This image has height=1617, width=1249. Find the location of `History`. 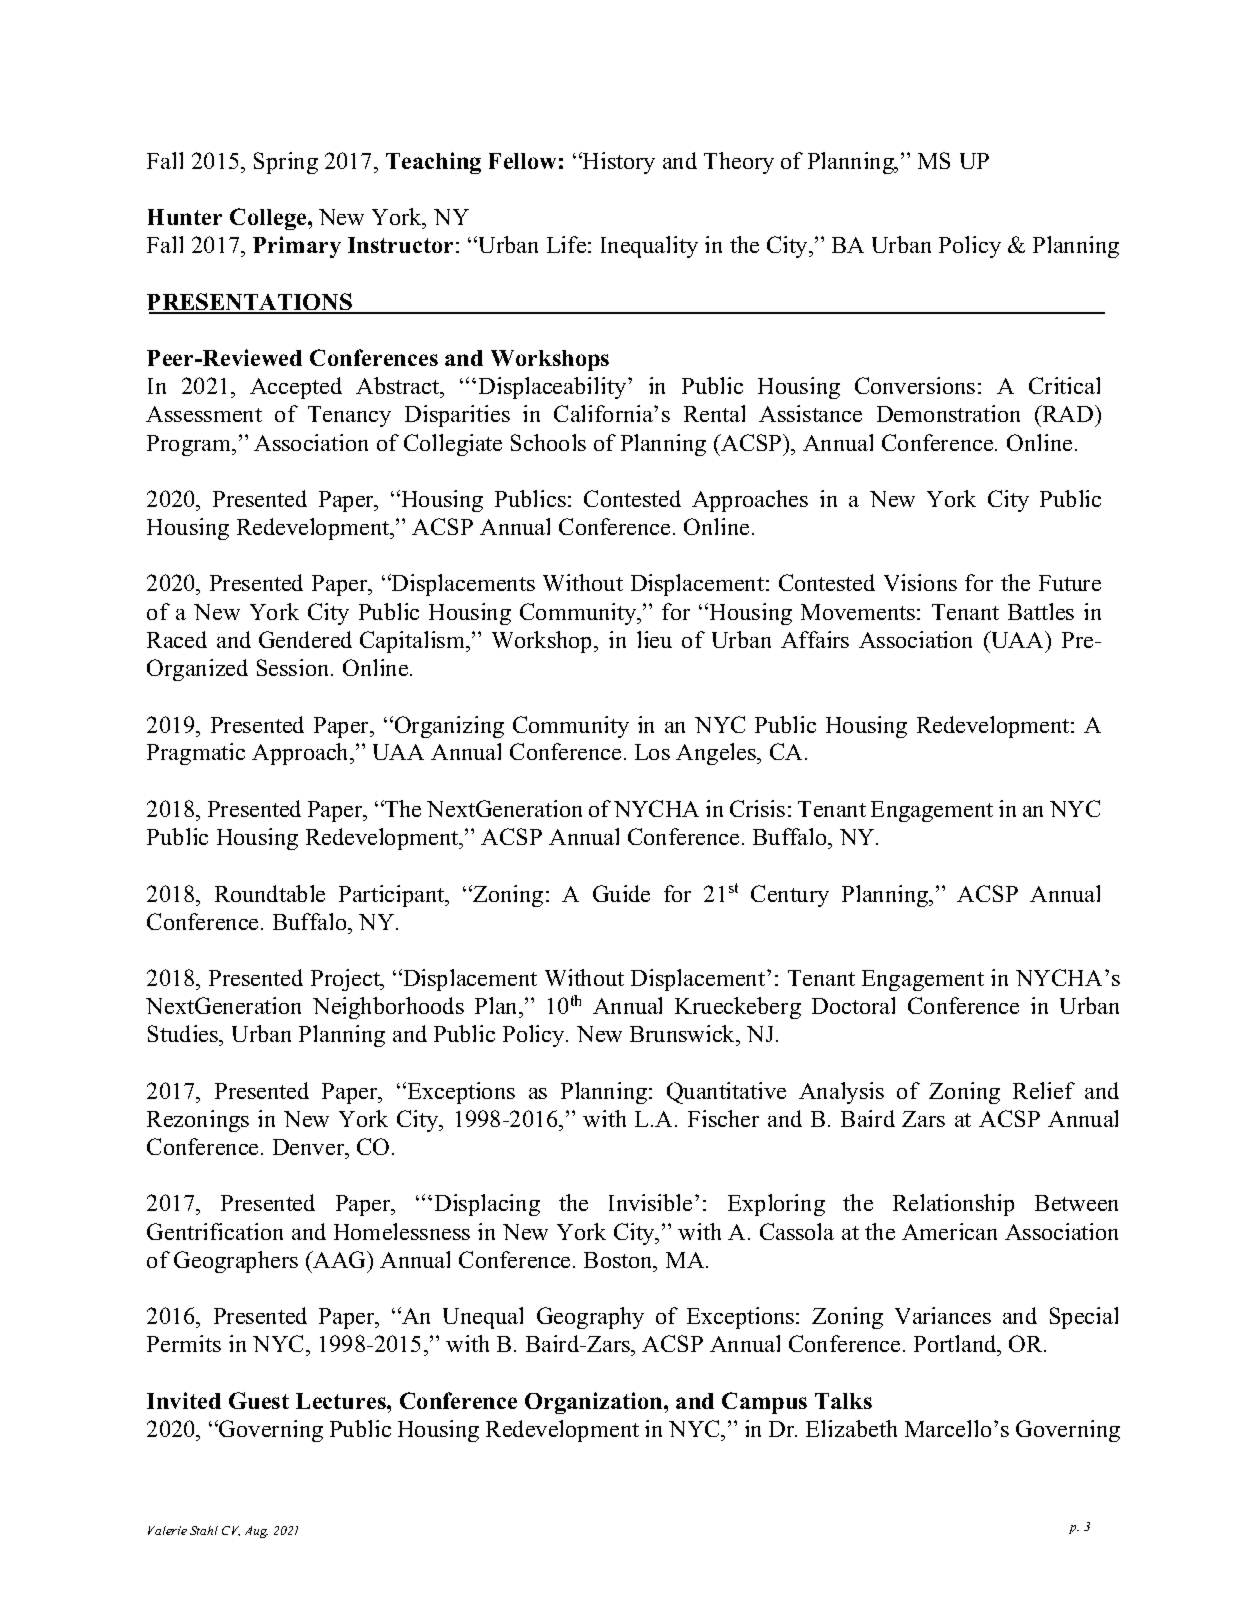

History is located at coordinates (618, 163).
